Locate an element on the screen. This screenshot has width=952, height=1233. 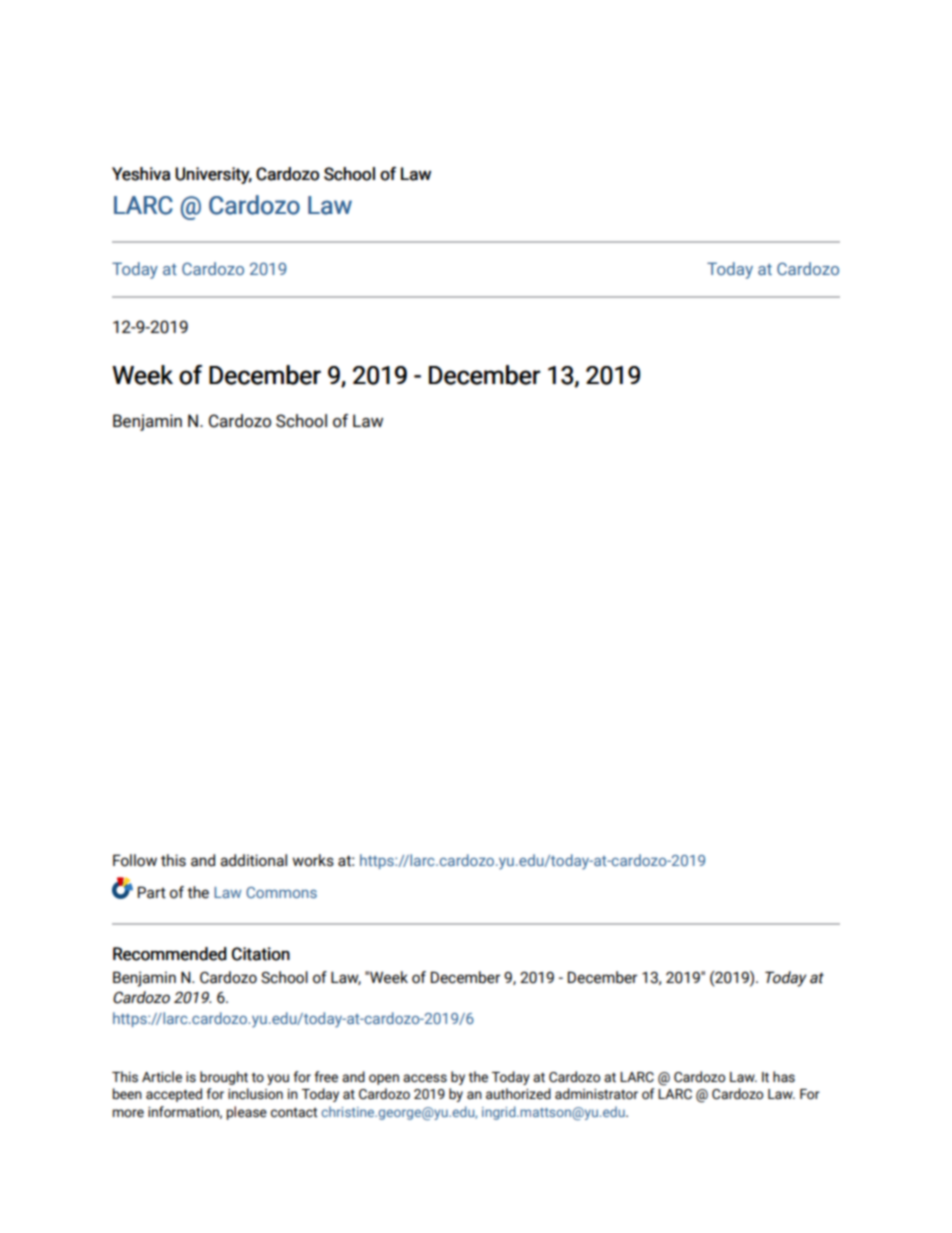
additional is located at coordinates (253, 860).
